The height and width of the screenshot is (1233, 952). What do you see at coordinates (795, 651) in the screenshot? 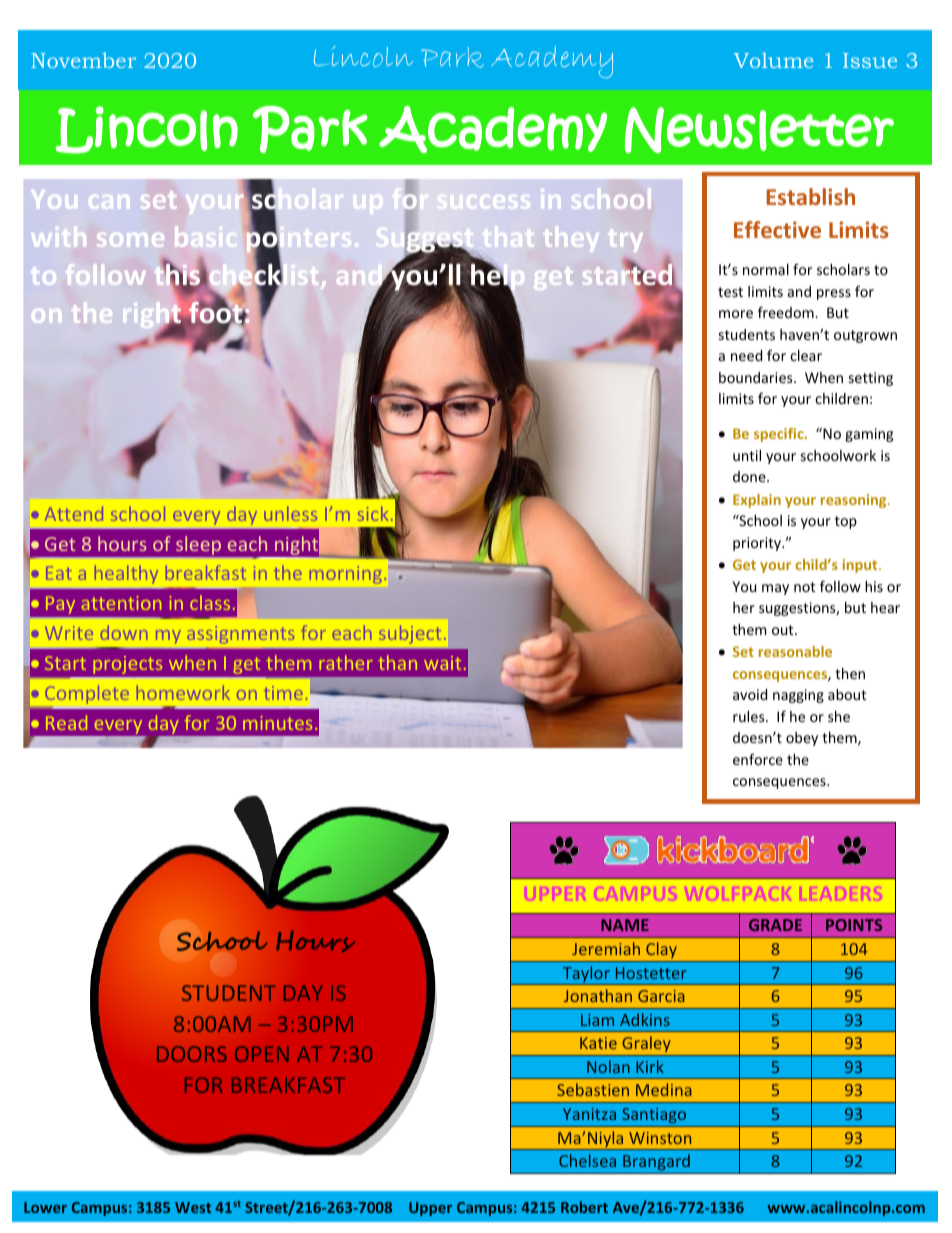
I see `reasonable` at bounding box center [795, 651].
